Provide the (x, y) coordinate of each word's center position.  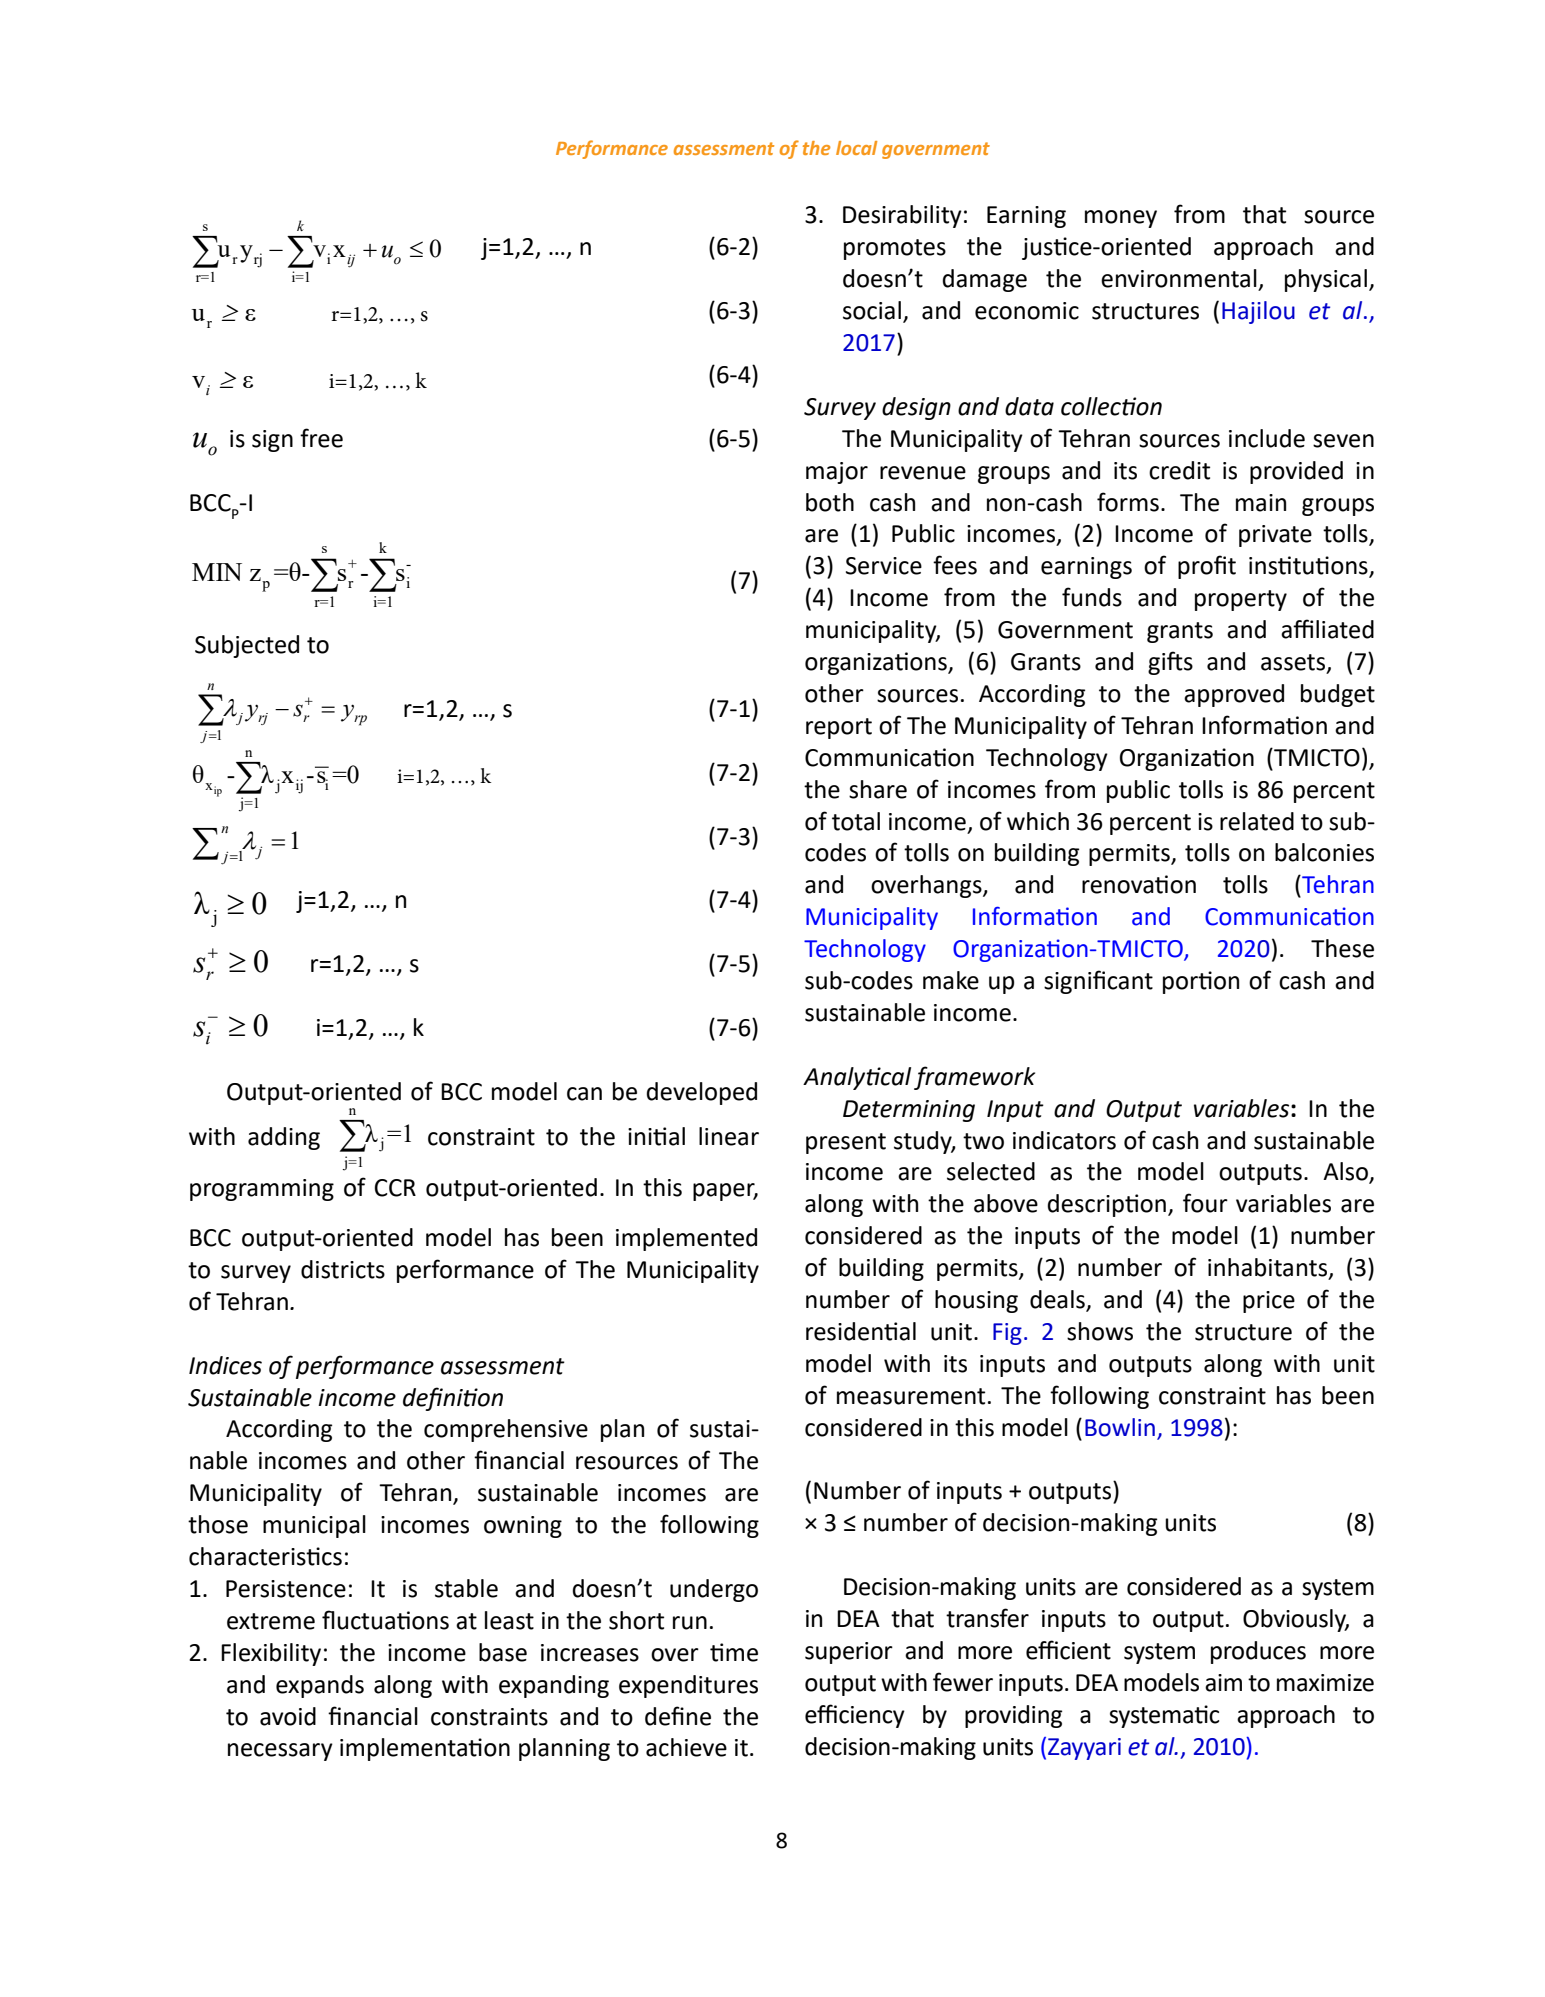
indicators (1064, 1140)
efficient (1068, 1650)
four (1205, 1203)
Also (1347, 1172)
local (856, 148)
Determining (909, 1111)
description (1107, 1205)
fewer (963, 1682)
